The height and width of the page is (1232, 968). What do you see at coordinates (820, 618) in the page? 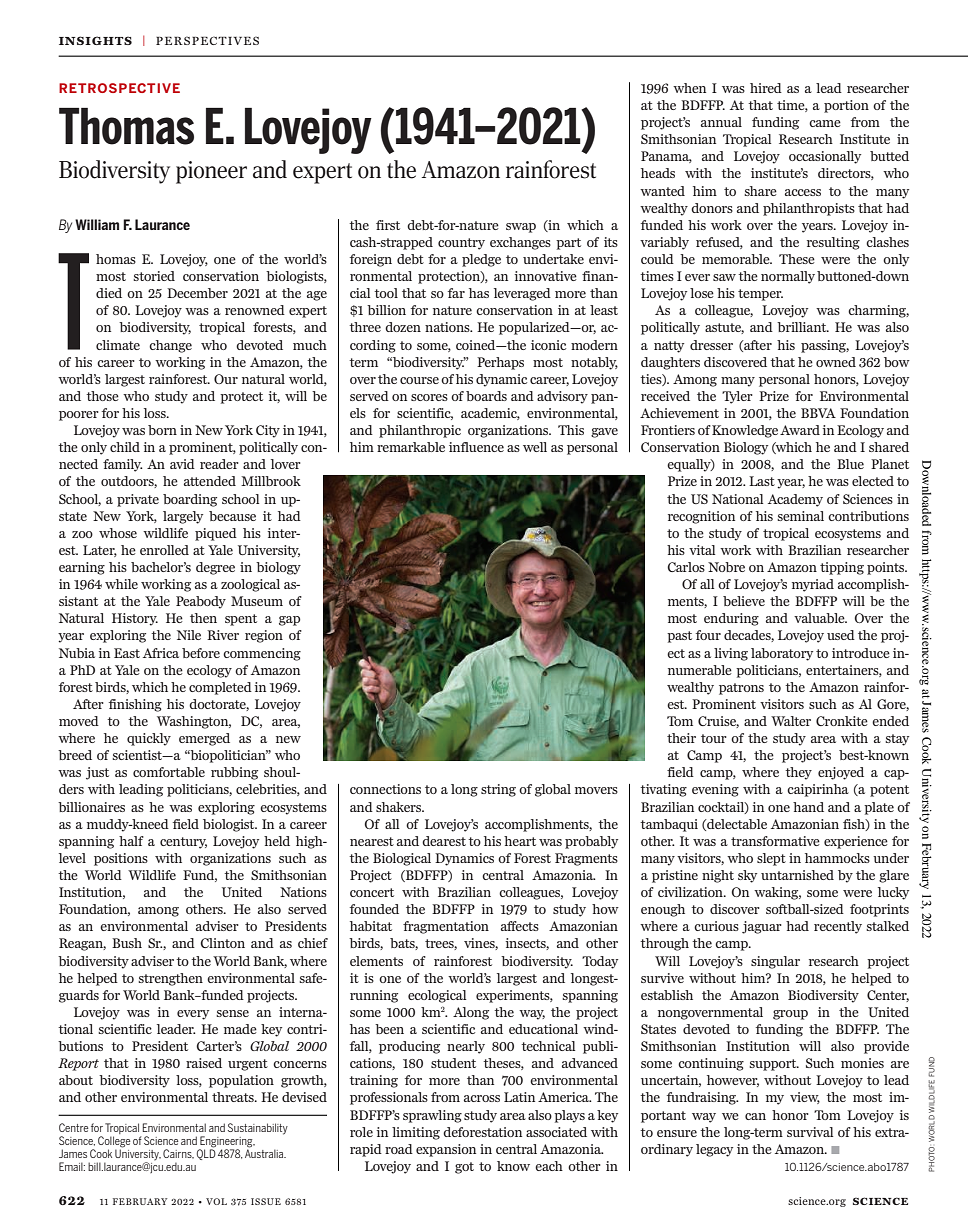
I see `valuable` at bounding box center [820, 618].
